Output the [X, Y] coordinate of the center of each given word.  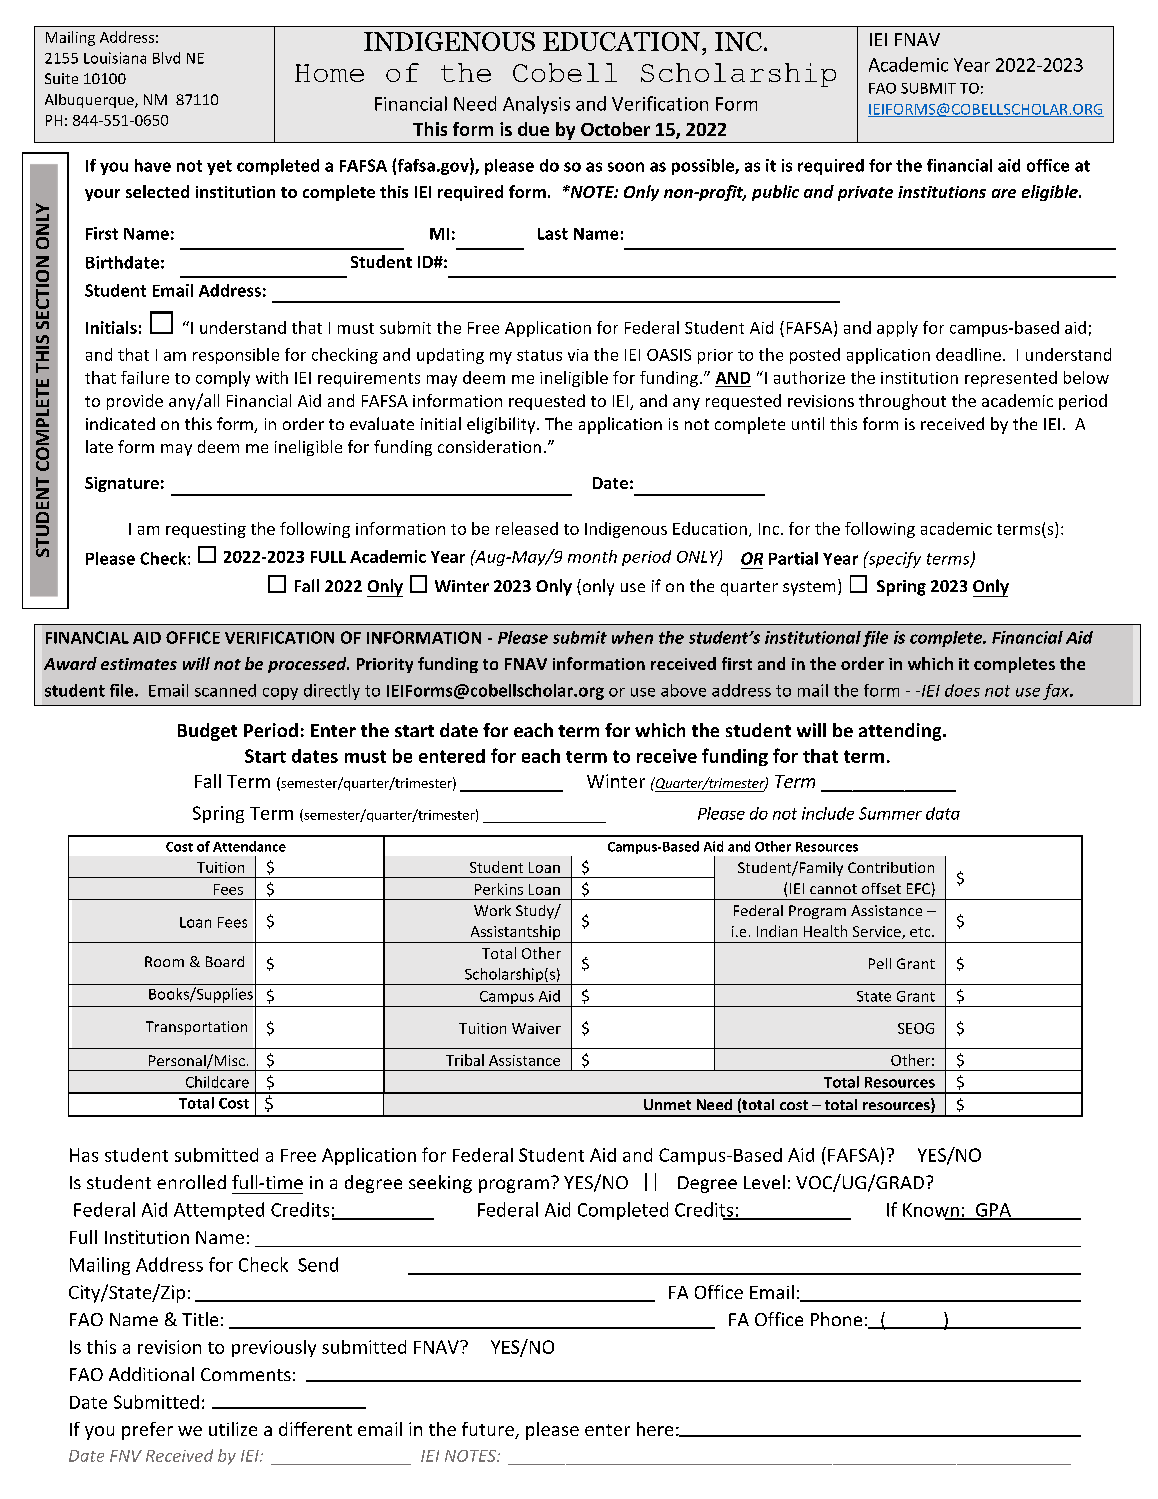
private [865, 193]
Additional [151, 1374]
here [655, 1429]
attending [901, 732]
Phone [836, 1319]
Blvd [166, 58]
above [683, 690]
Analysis [536, 105]
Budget [207, 732]
